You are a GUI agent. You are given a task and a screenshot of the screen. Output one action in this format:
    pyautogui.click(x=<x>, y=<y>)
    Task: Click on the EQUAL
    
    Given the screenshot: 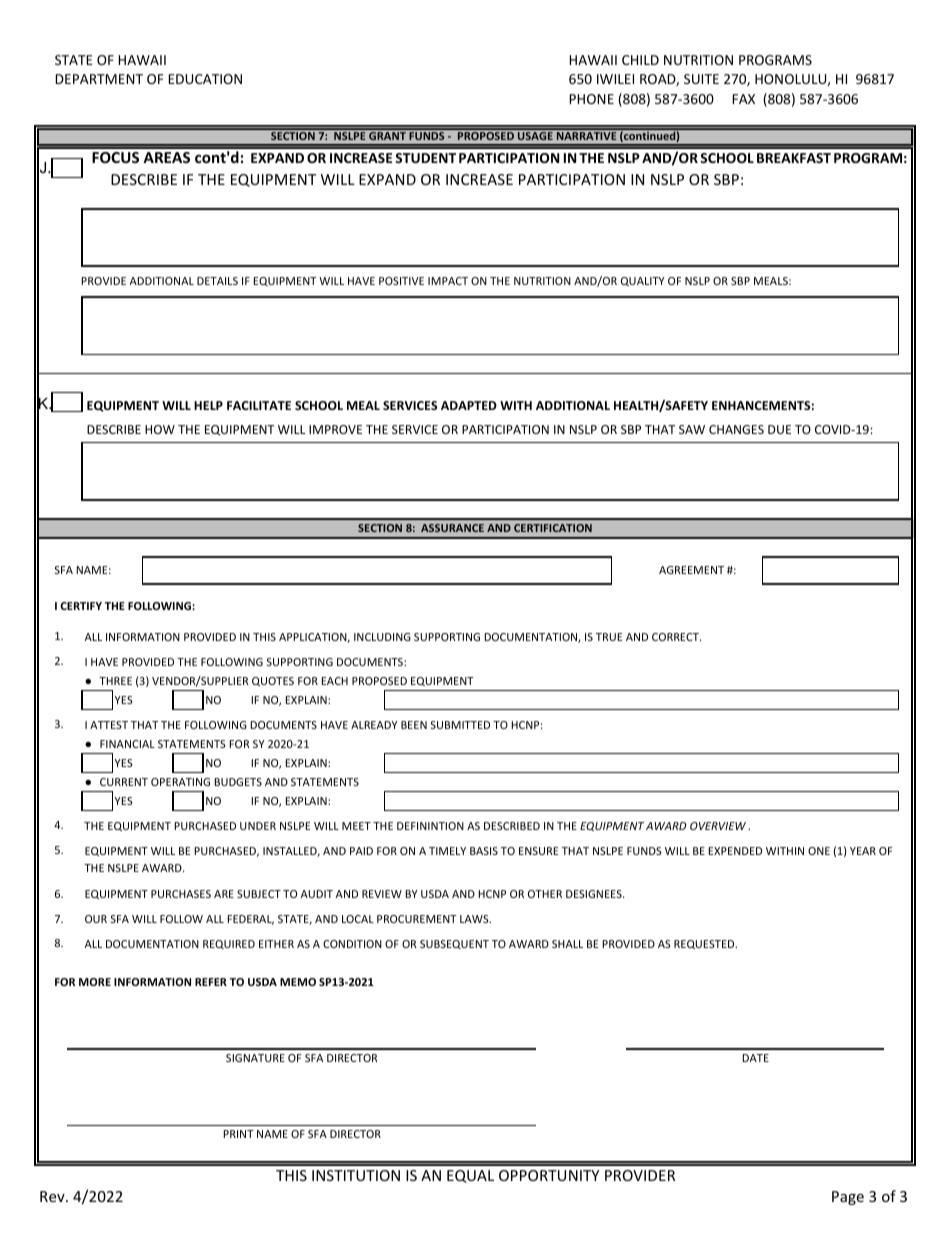 What is the action you would take?
    pyautogui.click(x=470, y=1176)
